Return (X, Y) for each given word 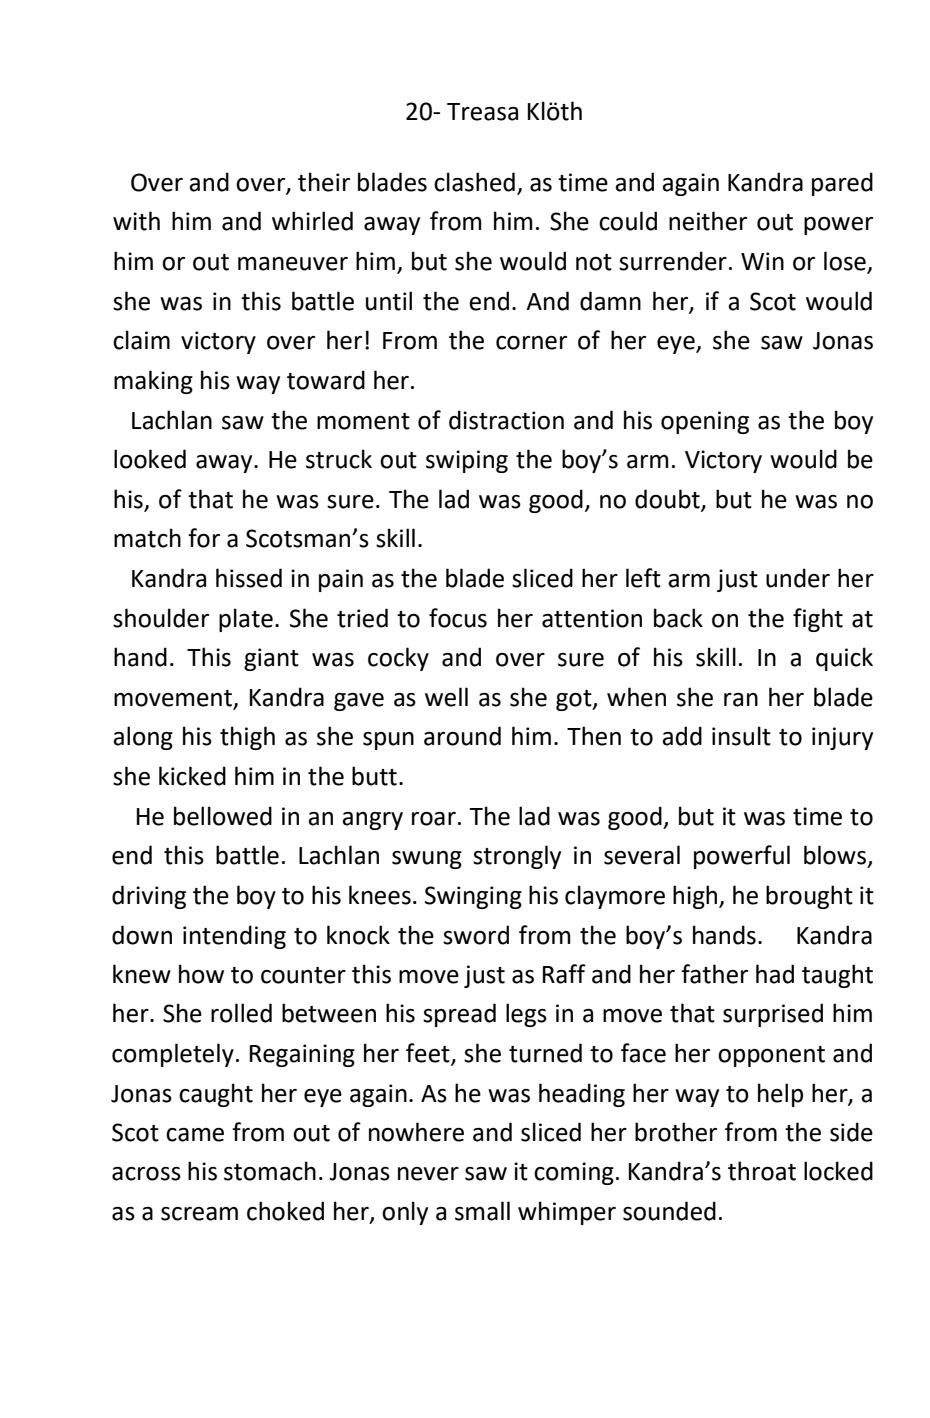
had (775, 974)
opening (705, 422)
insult (741, 736)
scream (199, 1214)
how (201, 974)
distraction (506, 420)
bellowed (223, 816)
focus (458, 618)
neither (708, 221)
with (136, 221)
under (798, 578)
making (153, 382)
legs (526, 1015)
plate (246, 620)
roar (434, 819)
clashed (474, 182)
